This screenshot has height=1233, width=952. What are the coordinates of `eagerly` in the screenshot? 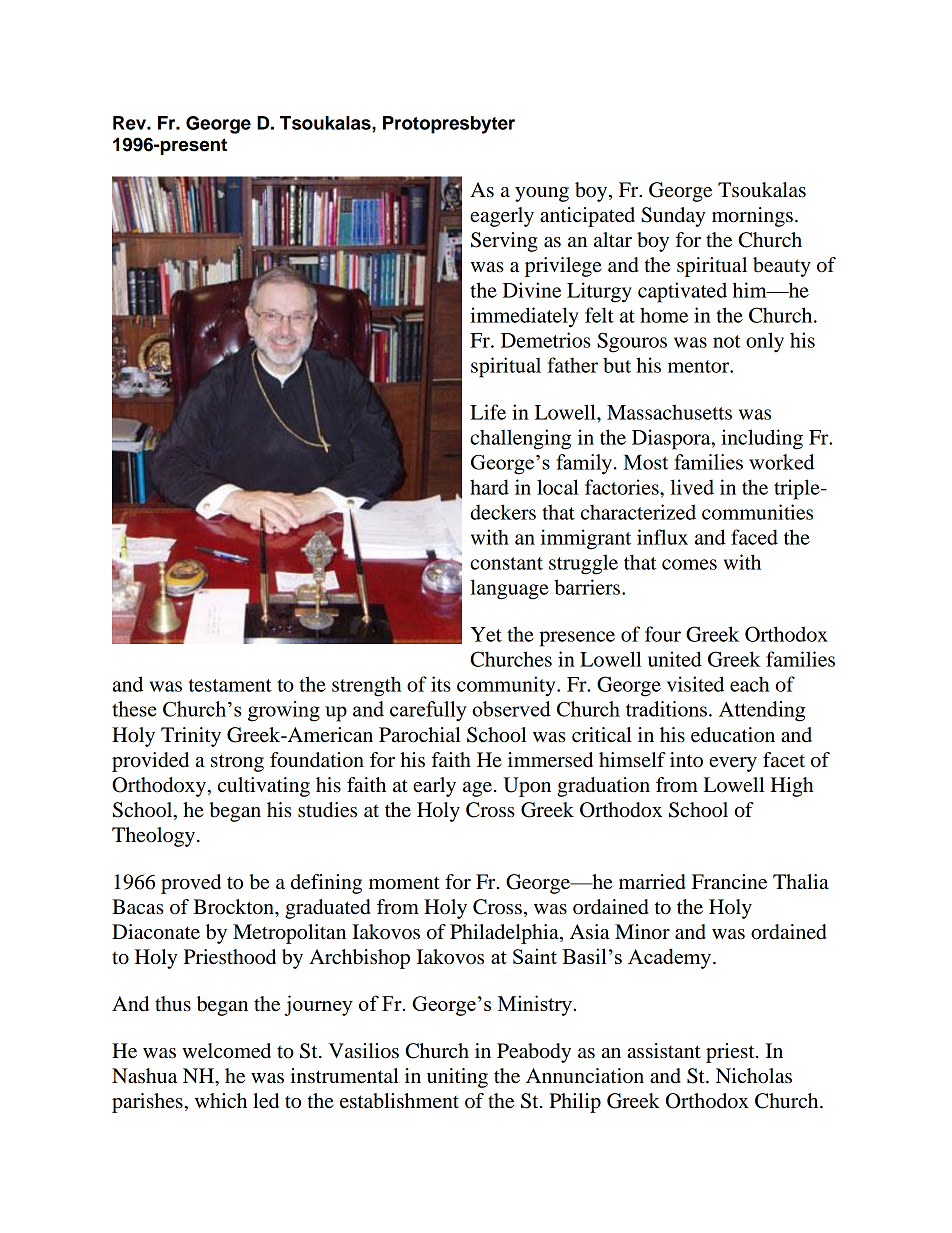 It's located at (502, 217).
